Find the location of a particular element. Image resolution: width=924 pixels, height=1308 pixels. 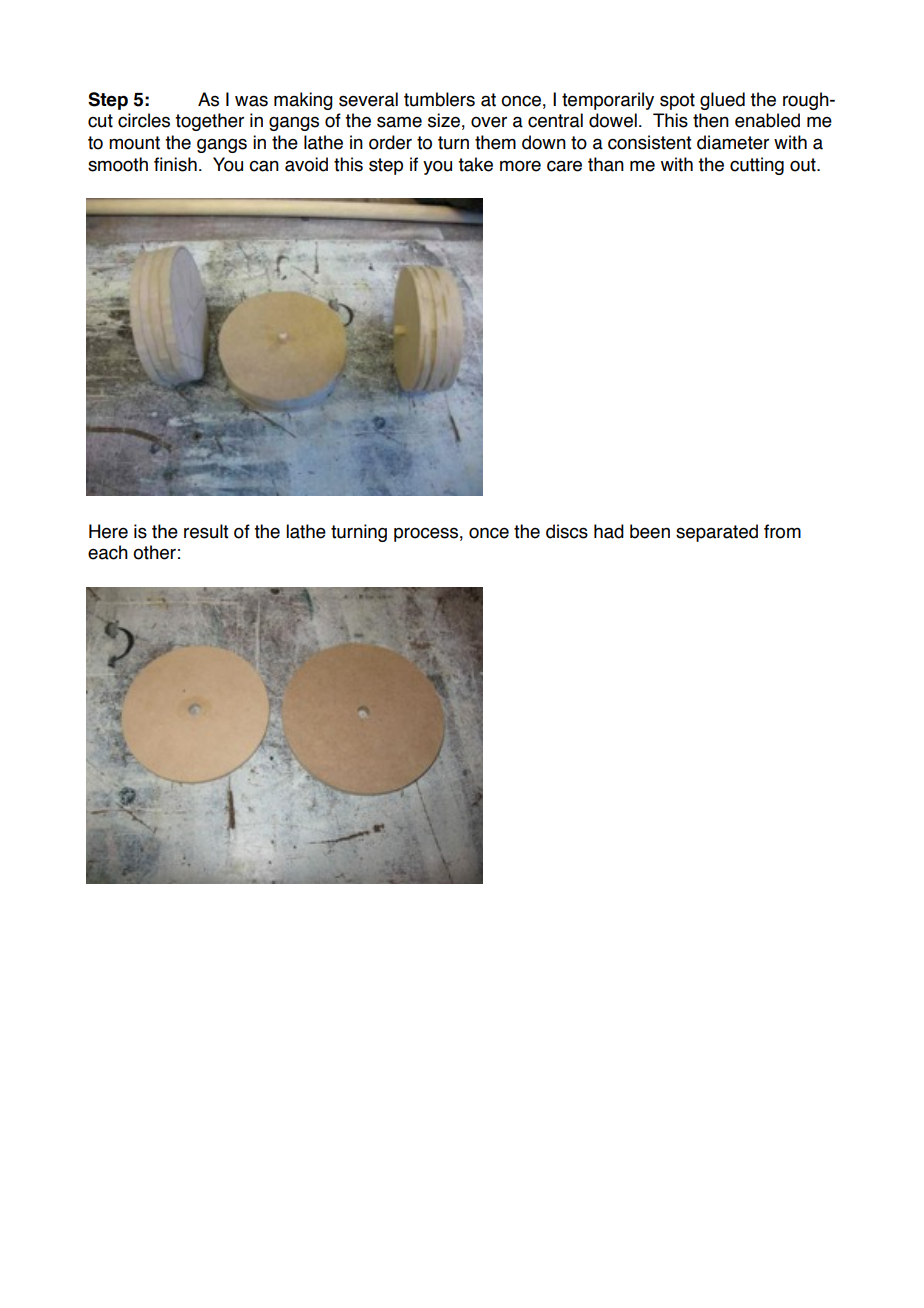

together is located at coordinates (209, 122).
